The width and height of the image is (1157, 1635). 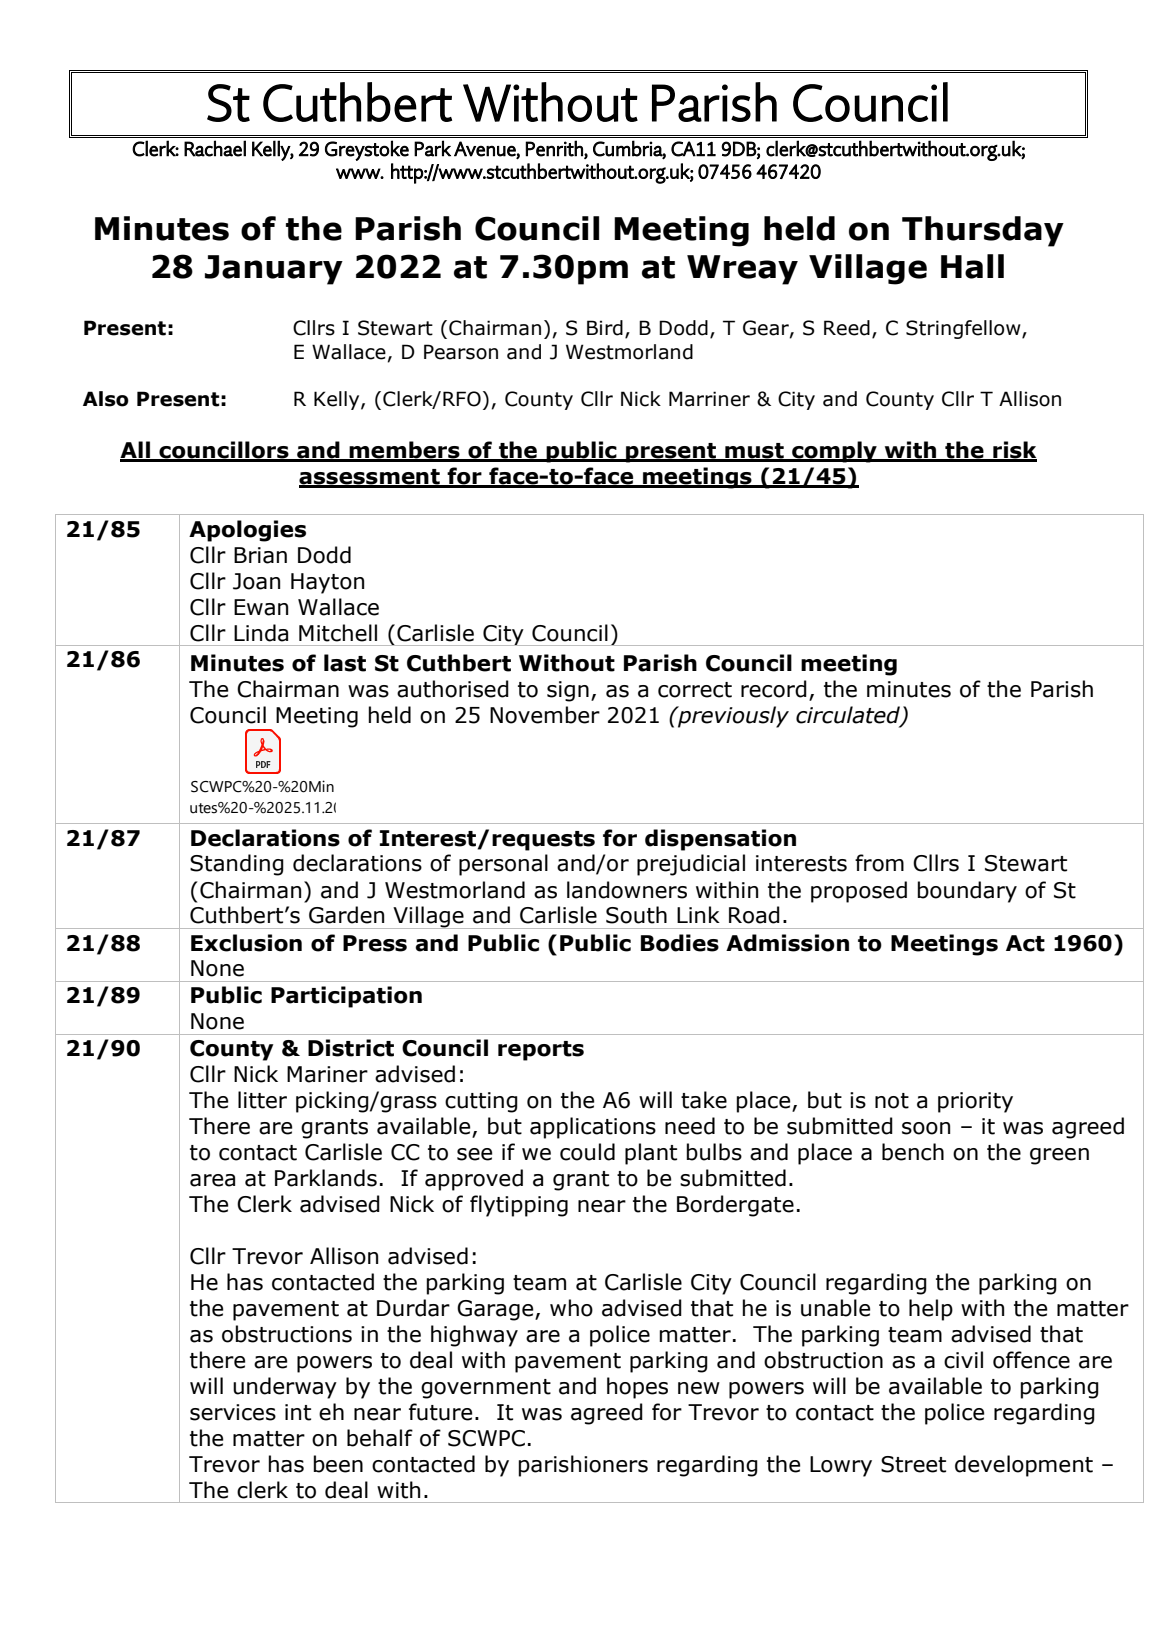 I want to click on from, so click(x=879, y=863).
